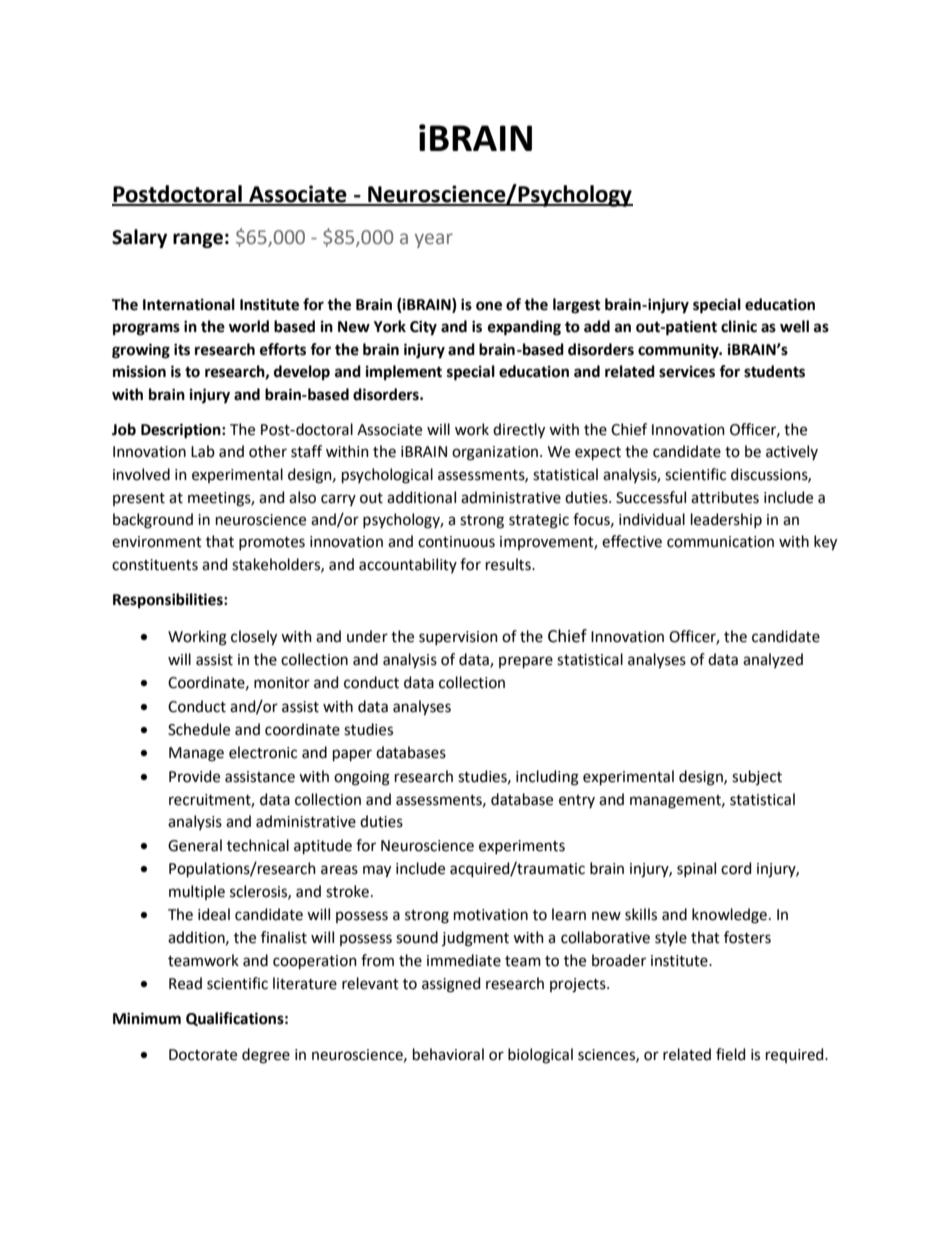 The image size is (952, 1233). I want to click on clinic, so click(739, 326).
